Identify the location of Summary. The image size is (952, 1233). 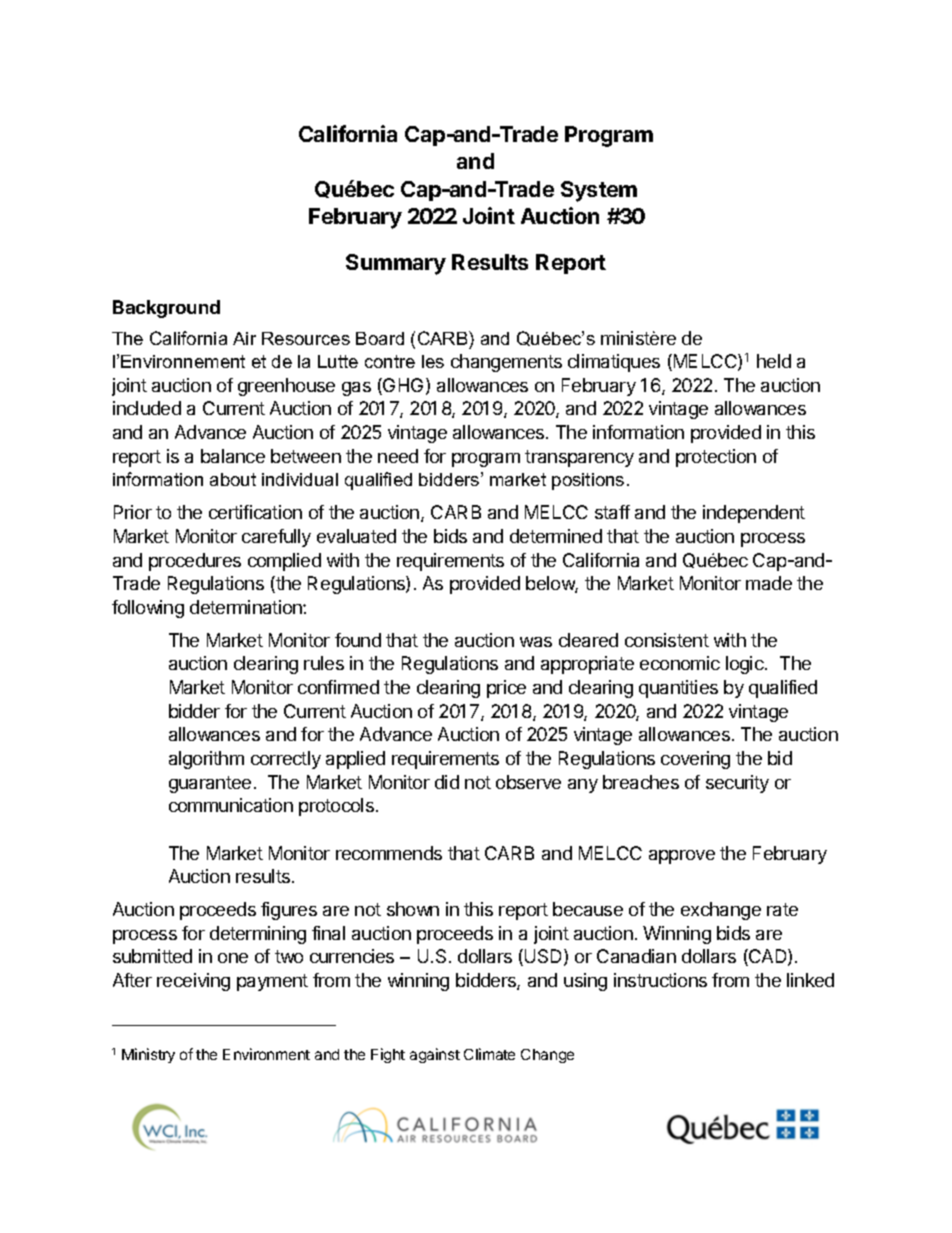
(396, 264).
